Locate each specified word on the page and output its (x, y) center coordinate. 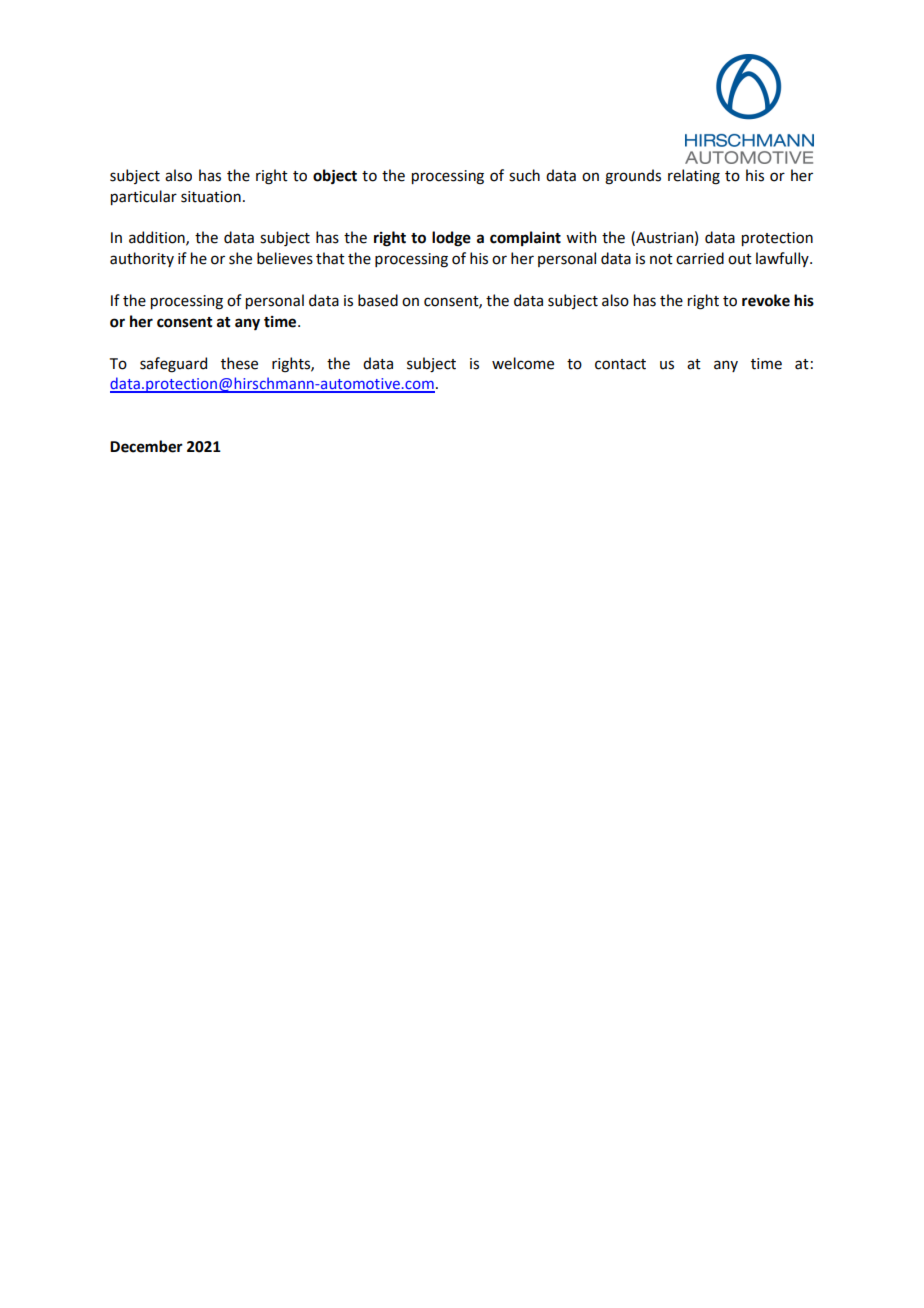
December (146, 446)
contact (620, 364)
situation (211, 197)
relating (694, 177)
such (524, 175)
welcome (523, 363)
